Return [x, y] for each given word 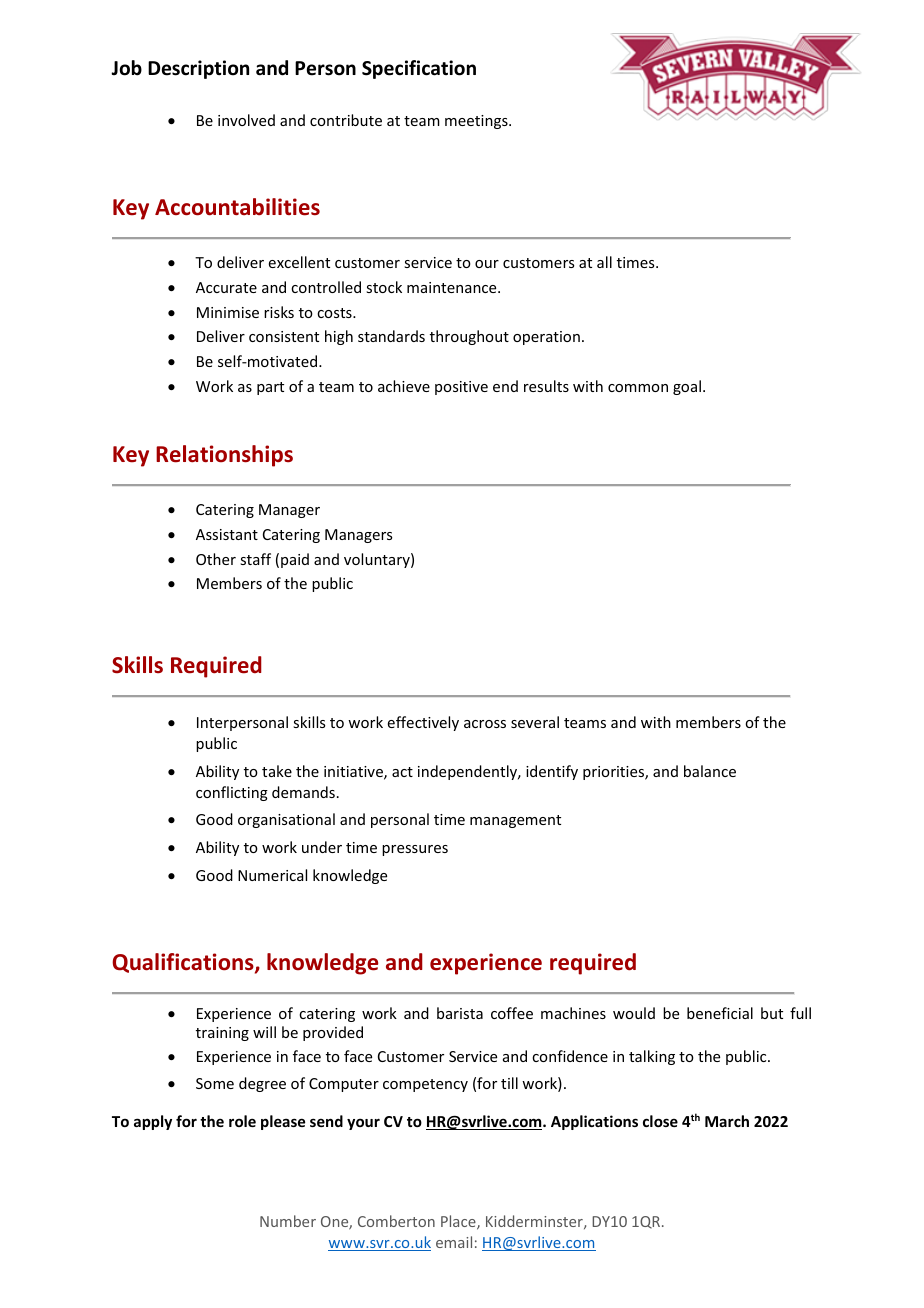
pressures [415, 850]
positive [461, 388]
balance [710, 771]
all [604, 262]
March [727, 1121]
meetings [477, 122]
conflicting [232, 793]
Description [198, 69]
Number [288, 1221]
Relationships [224, 456]
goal [687, 387]
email [454, 1242]
